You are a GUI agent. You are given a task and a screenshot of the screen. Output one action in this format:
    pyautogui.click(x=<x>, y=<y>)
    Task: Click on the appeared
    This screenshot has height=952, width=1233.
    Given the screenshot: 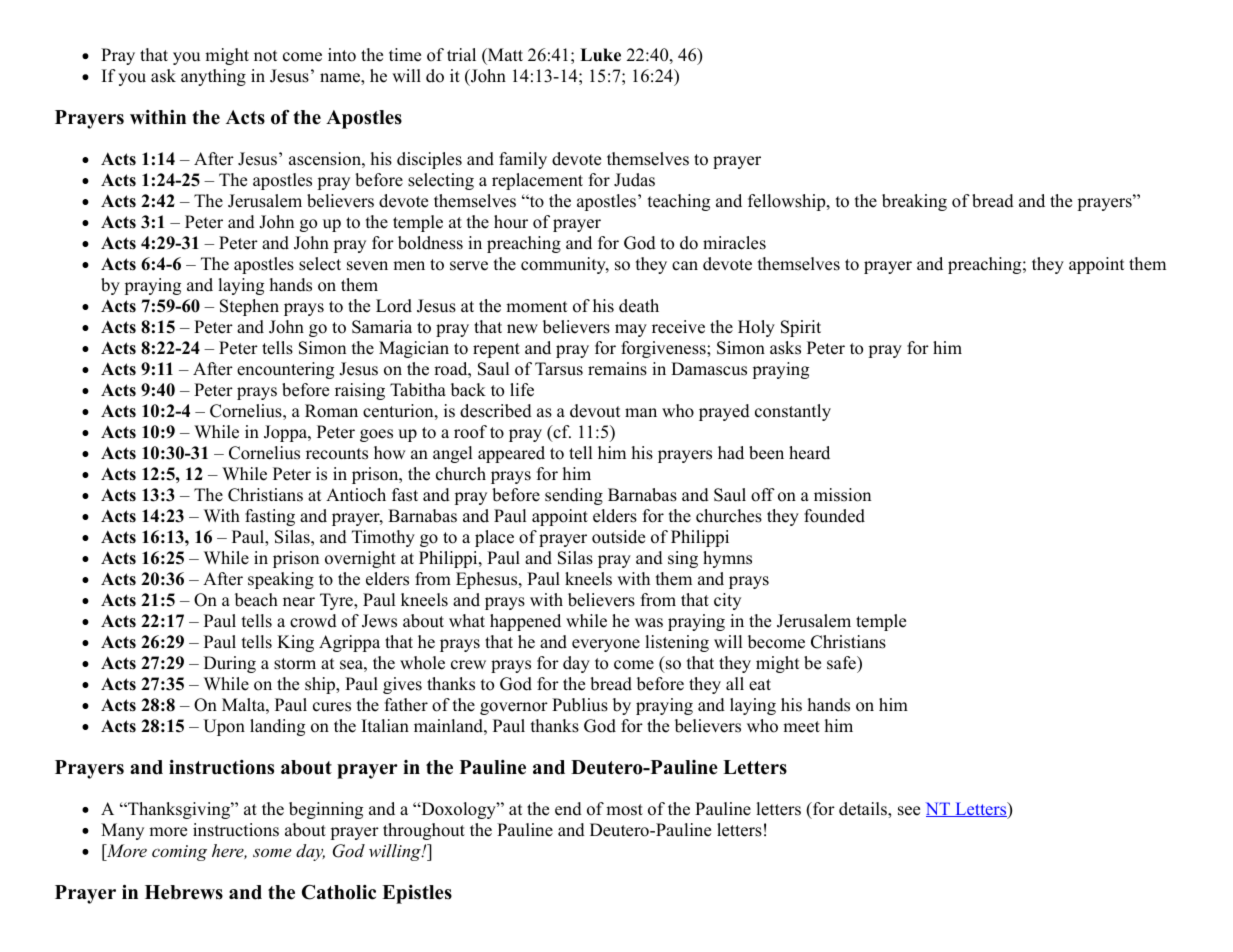 What is the action you would take?
    pyautogui.click(x=511, y=454)
